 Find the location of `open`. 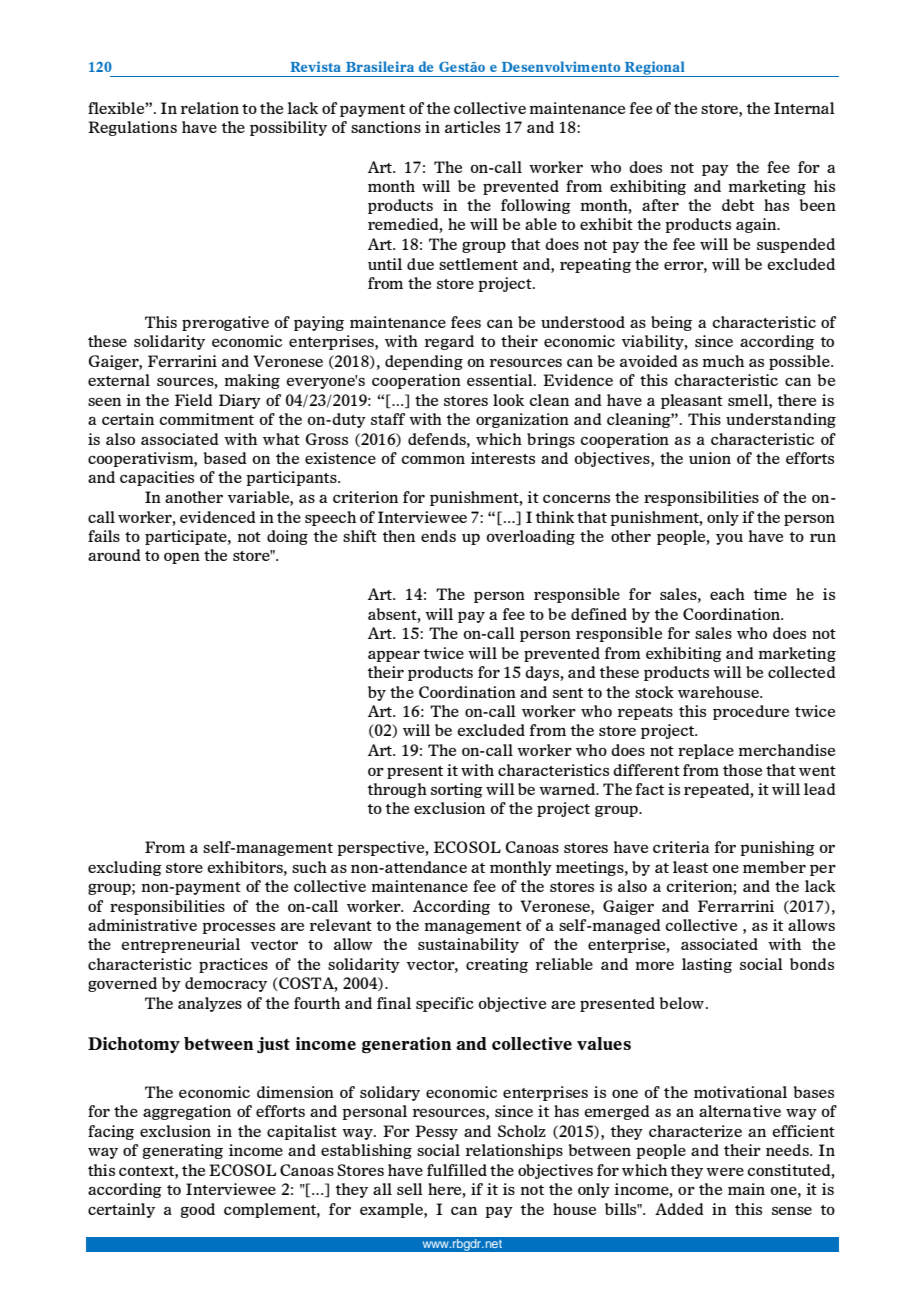

open is located at coordinates (182, 558).
